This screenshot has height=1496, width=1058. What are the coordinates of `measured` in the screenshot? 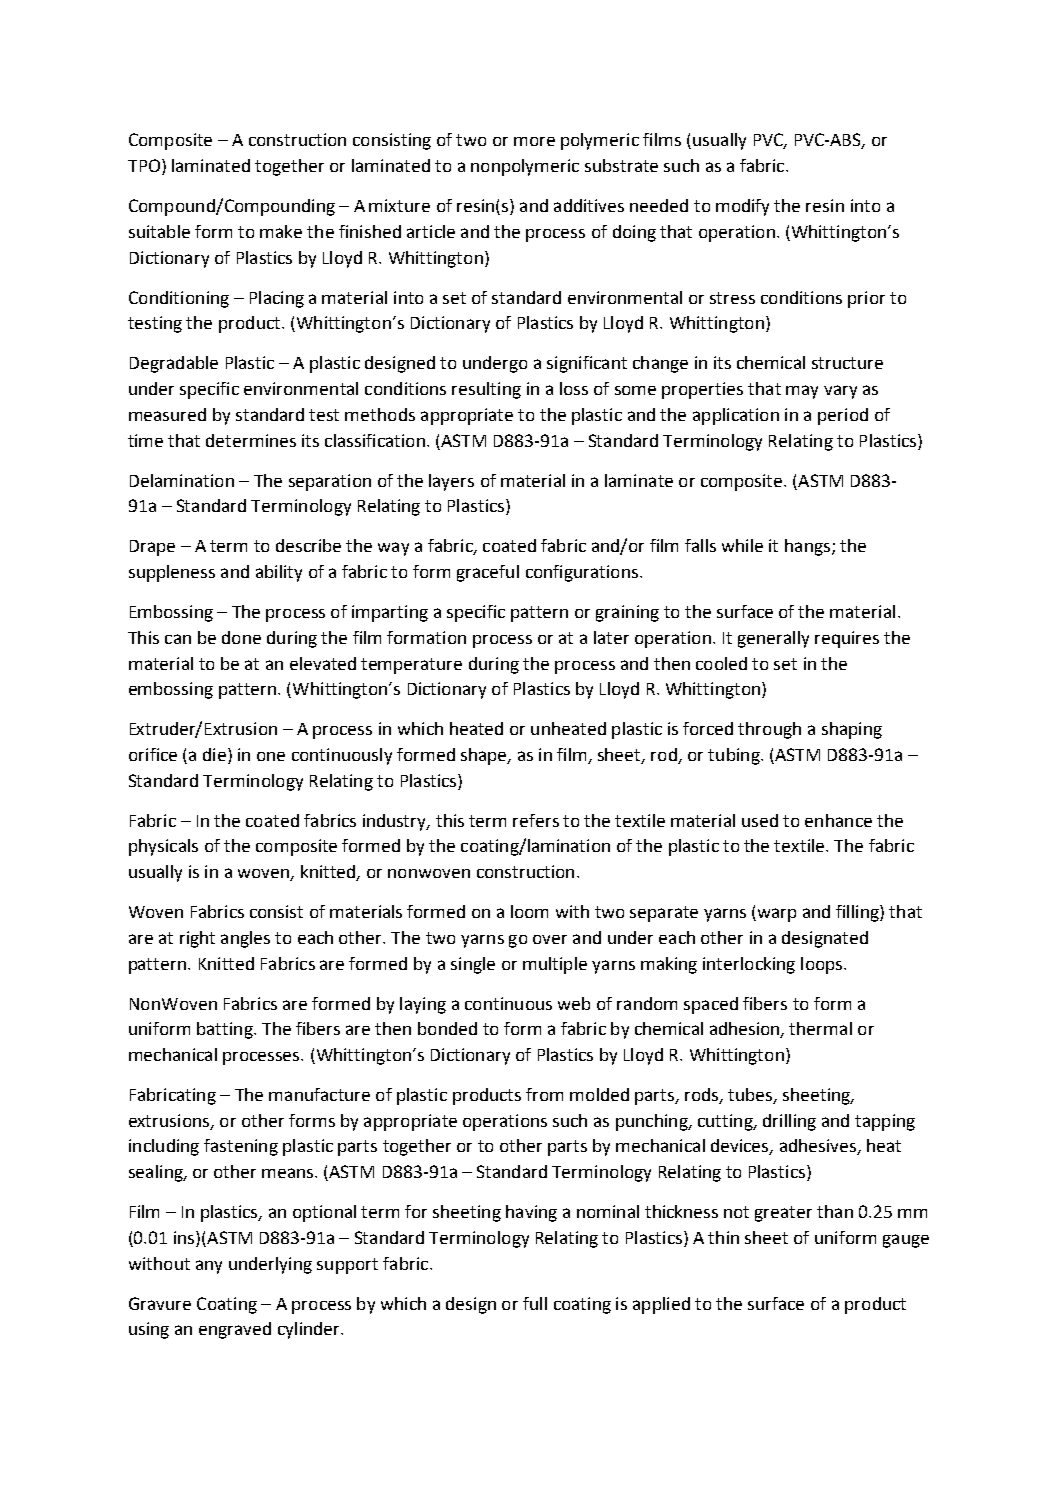 It's located at (167, 414).
